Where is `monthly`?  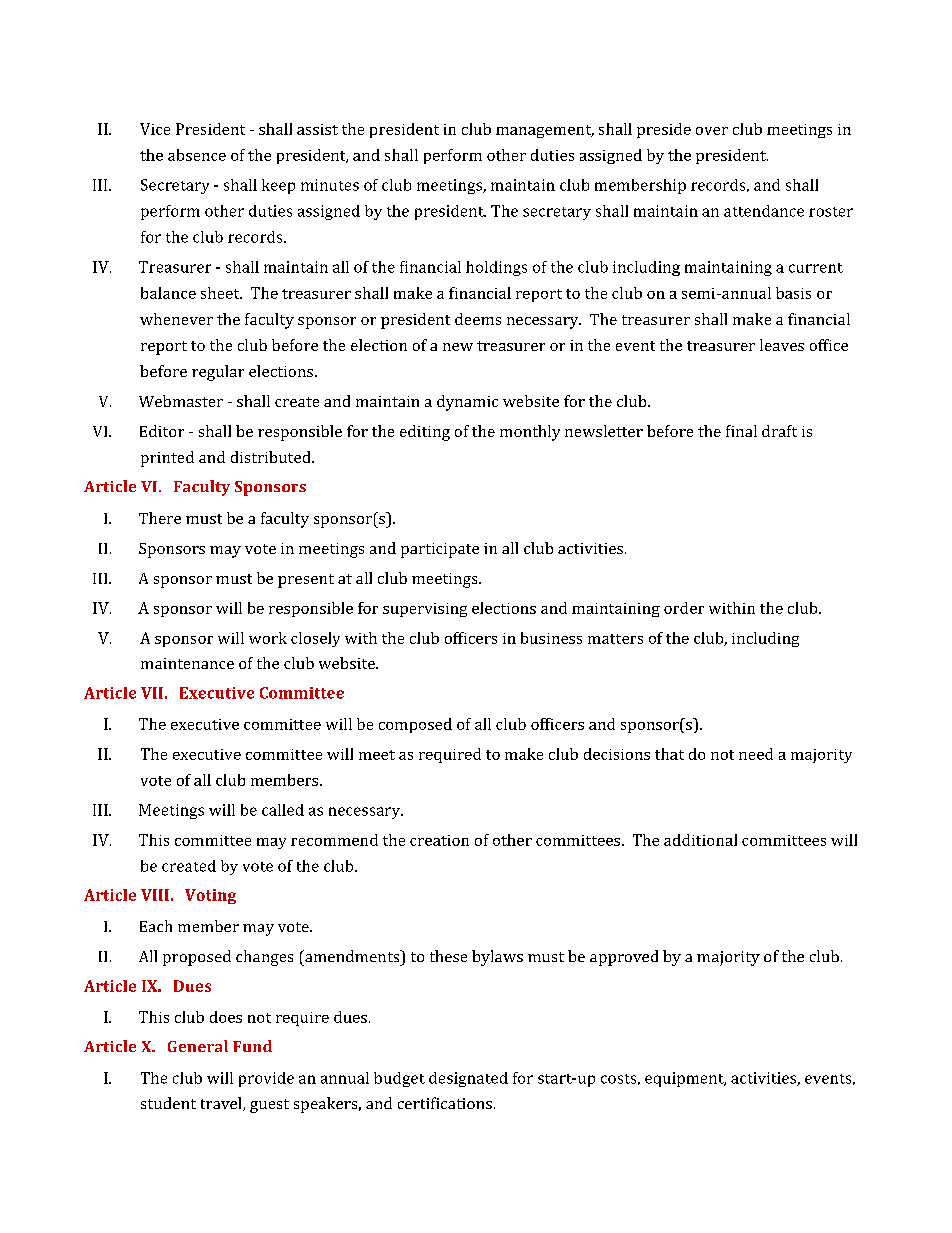 monthly is located at coordinates (530, 433).
